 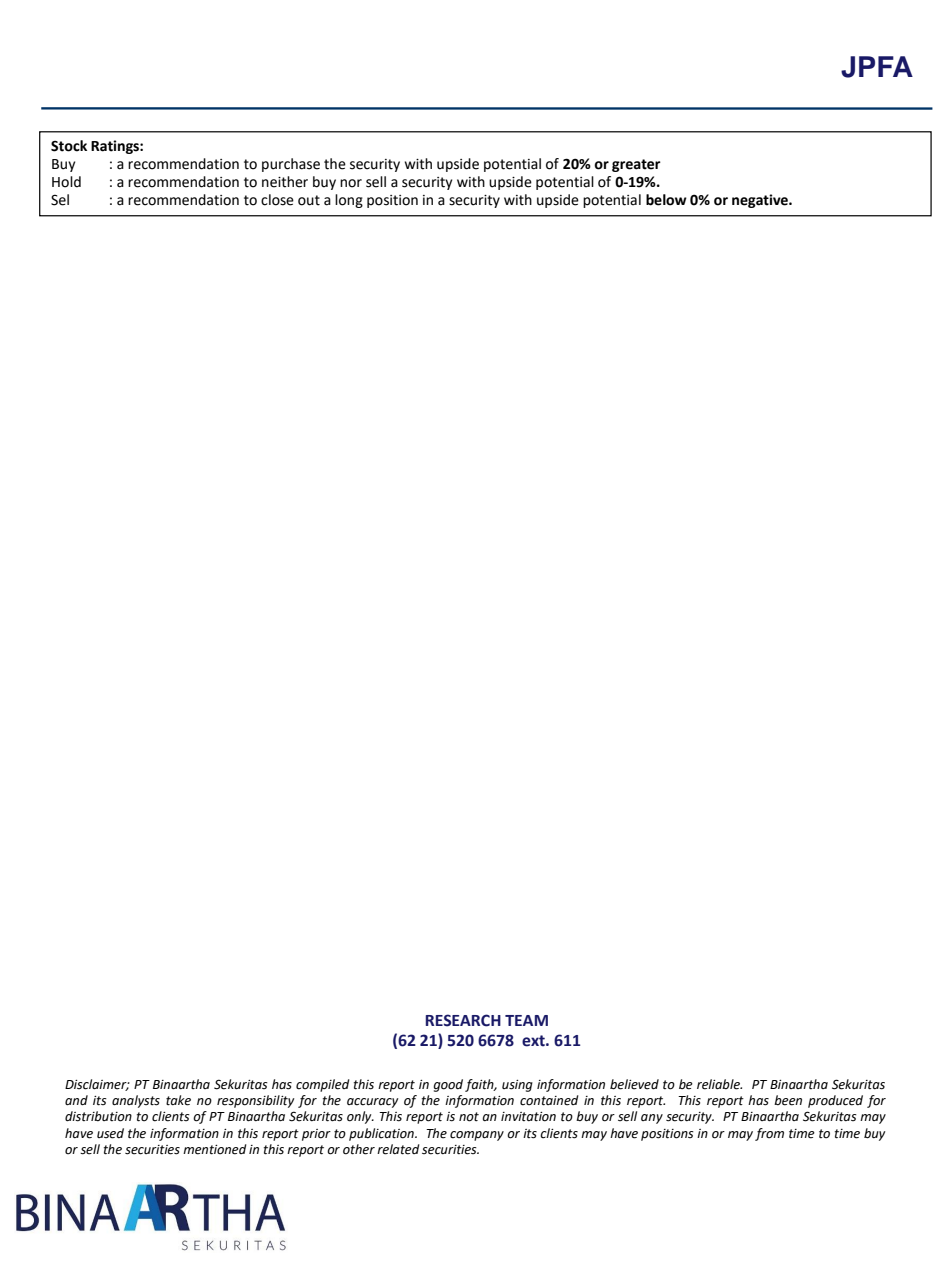 I want to click on nor, so click(x=351, y=183).
